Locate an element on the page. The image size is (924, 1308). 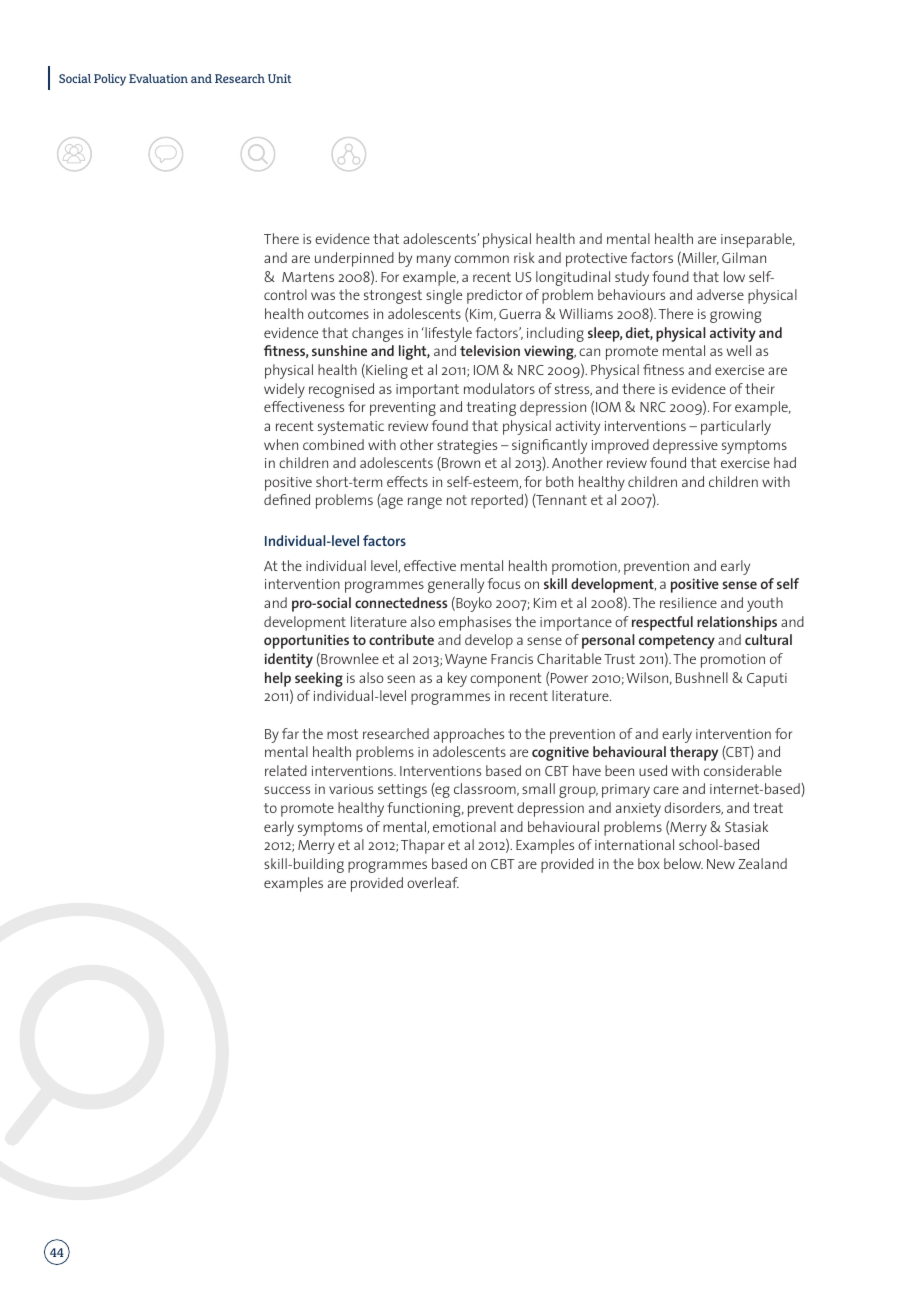
generally is located at coordinates (456, 585).
